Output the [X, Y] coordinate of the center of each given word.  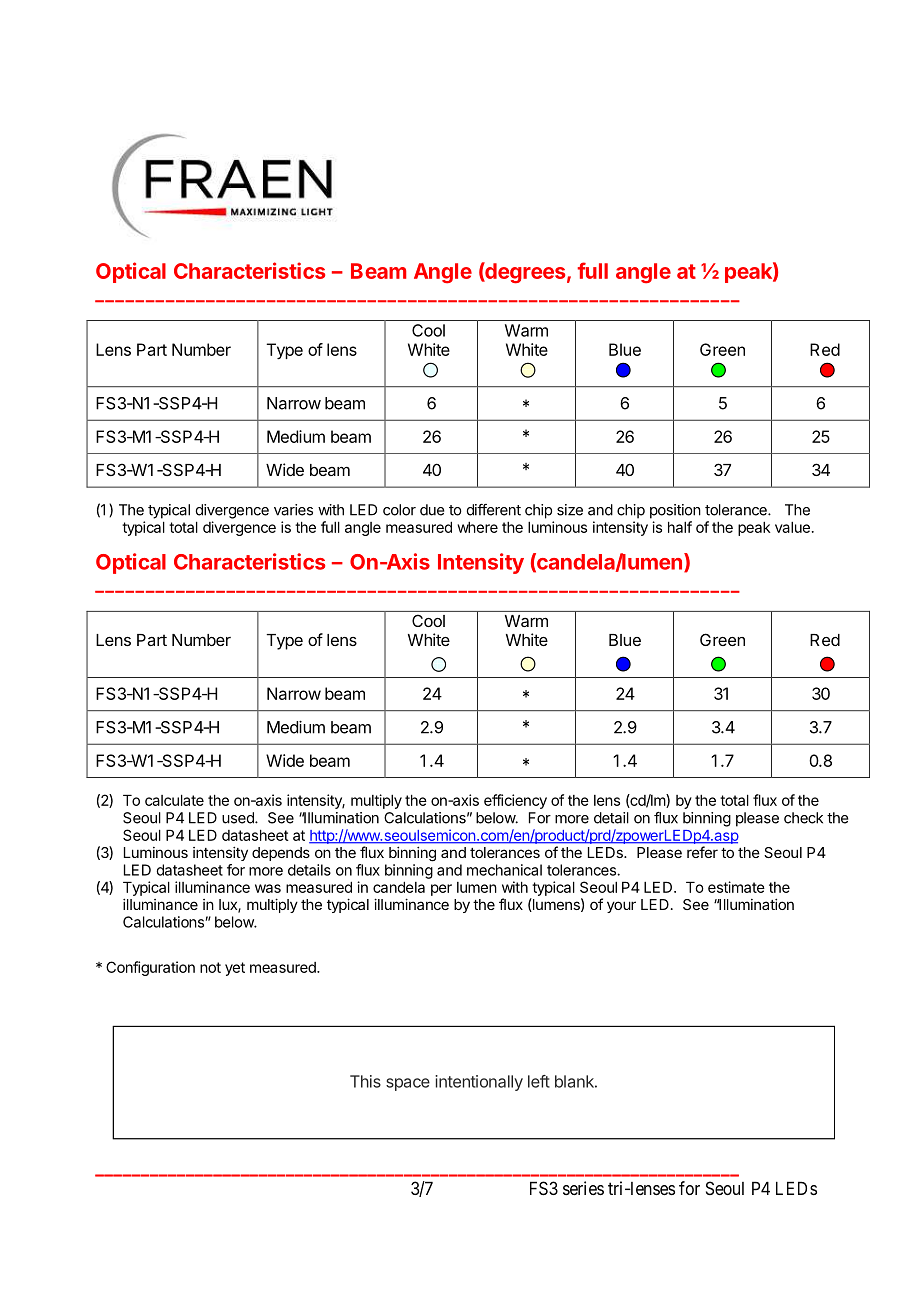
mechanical [504, 870]
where [477, 527]
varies [293, 510]
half [680, 527]
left [539, 1081]
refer [702, 852]
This [365, 1081]
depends [281, 854]
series [583, 1188]
